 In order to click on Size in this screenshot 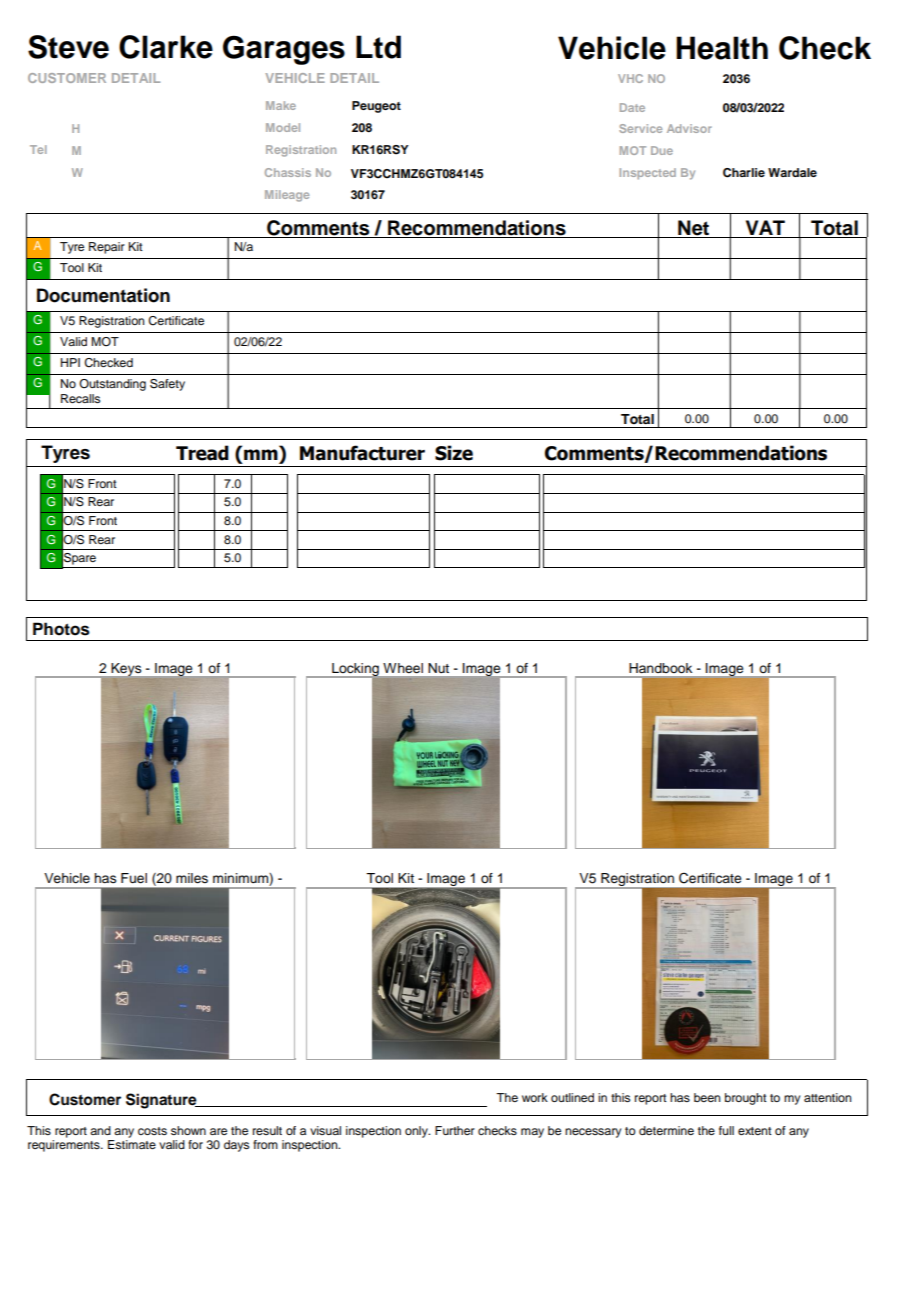, I will do `click(454, 453)`.
